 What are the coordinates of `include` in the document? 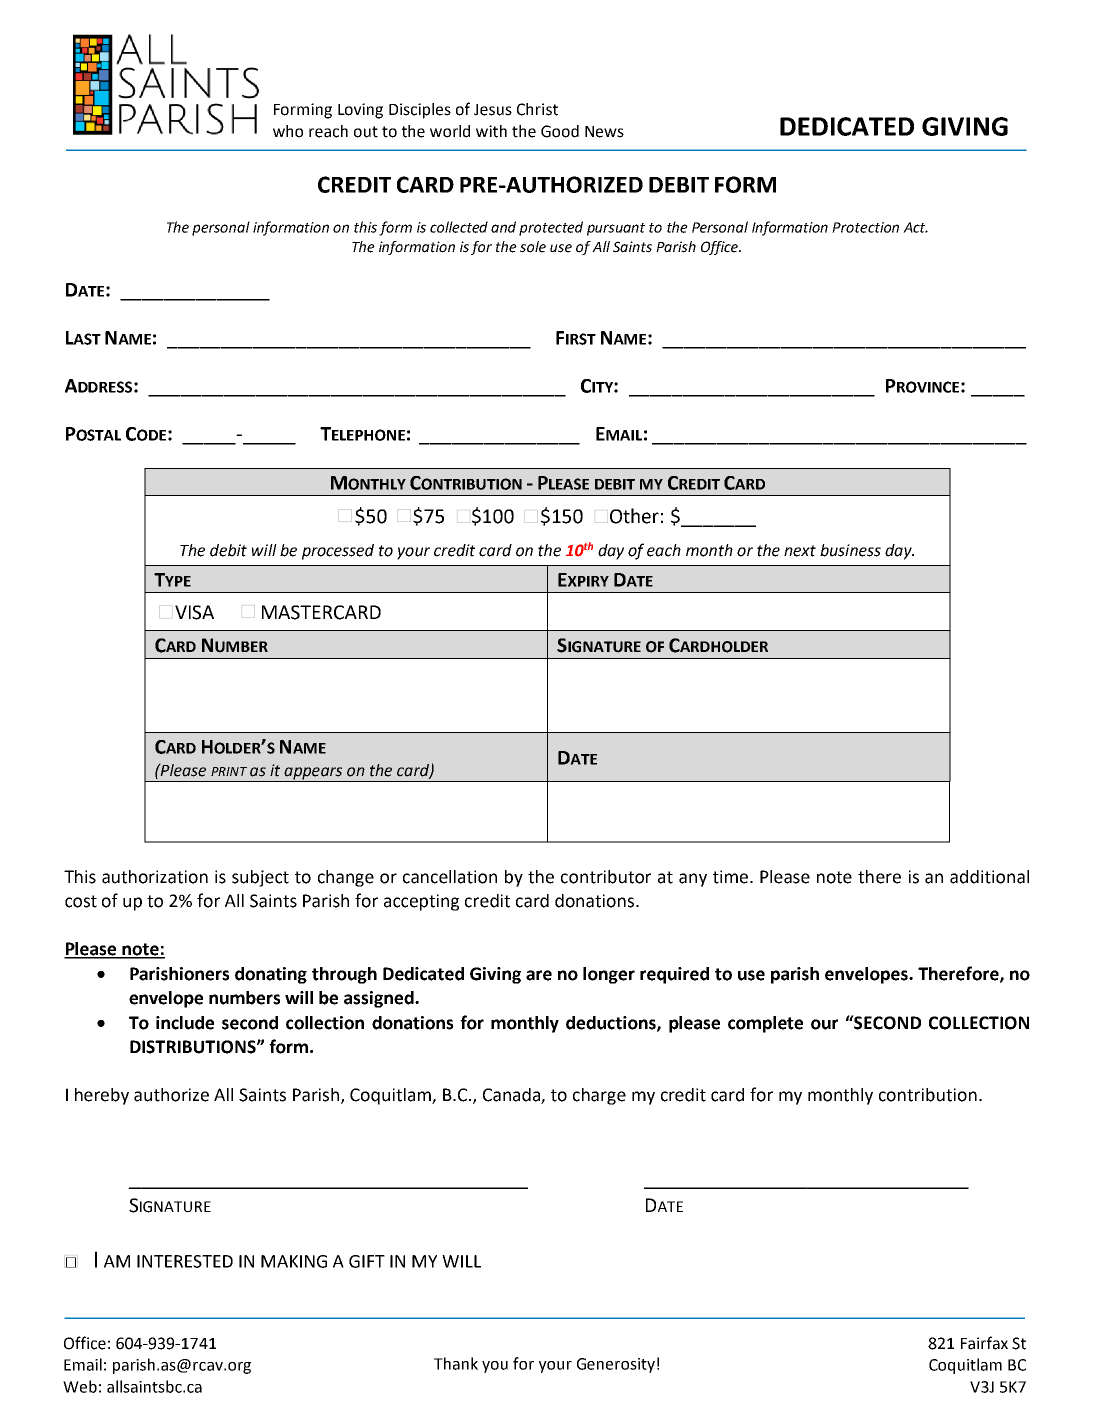 It's located at (185, 1023).
